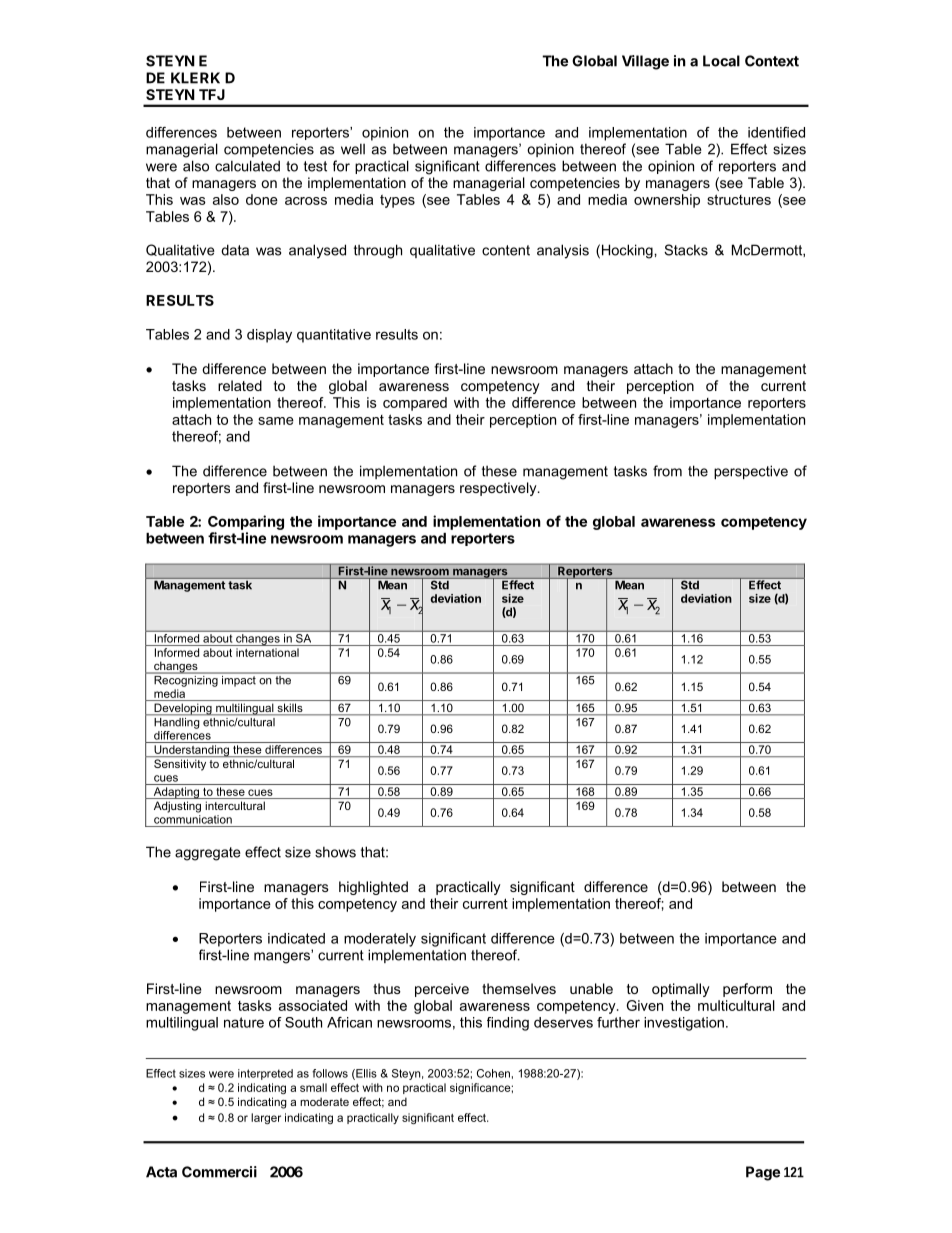  What do you see at coordinates (247, 166) in the document?
I see `calculated` at bounding box center [247, 166].
